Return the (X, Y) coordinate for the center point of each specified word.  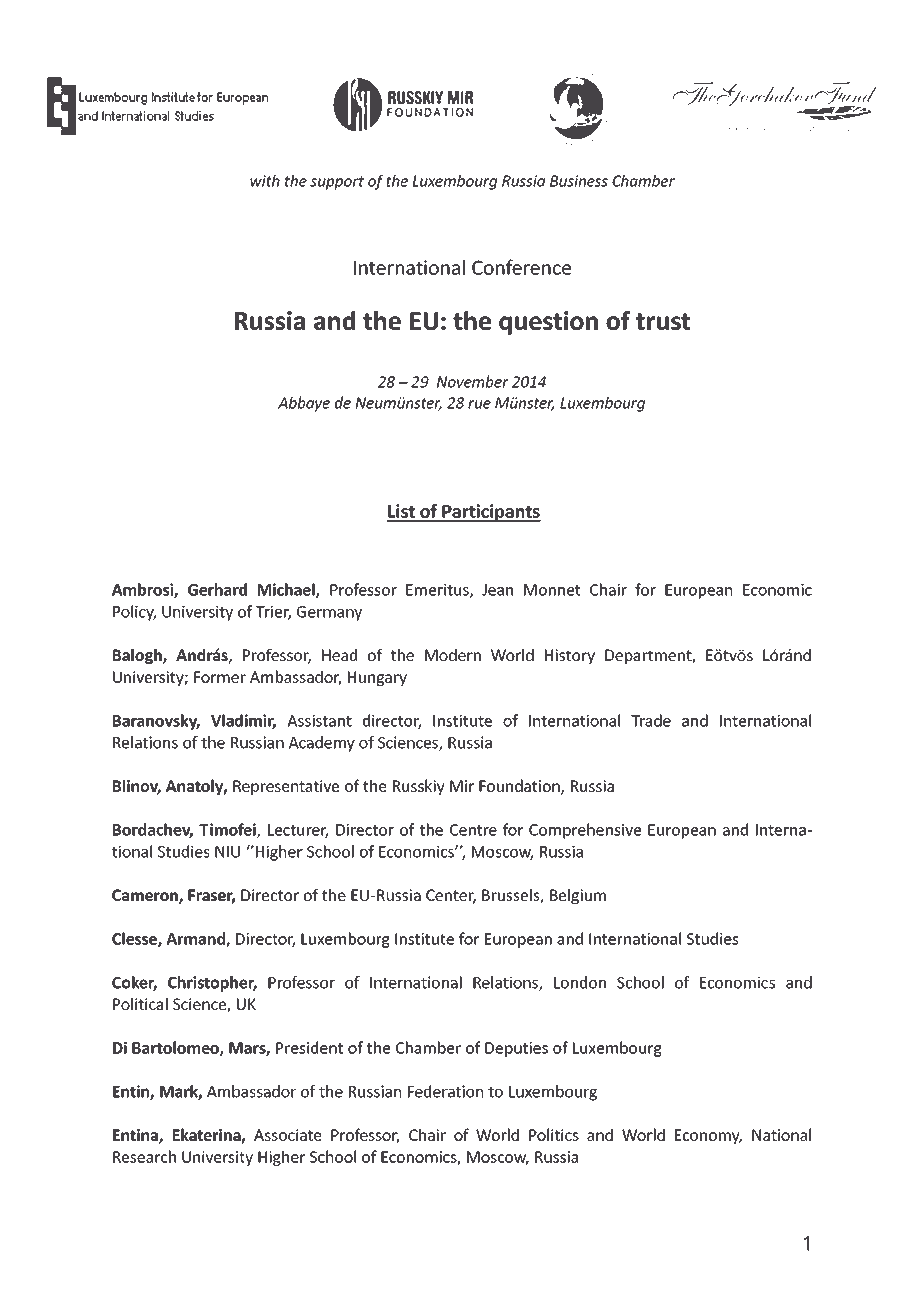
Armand (196, 939)
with (265, 181)
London (580, 982)
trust (663, 321)
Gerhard (217, 589)
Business (579, 181)
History (570, 656)
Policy (134, 613)
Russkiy (419, 787)
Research (144, 1156)
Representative (286, 787)
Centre (473, 830)
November (473, 381)
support (337, 183)
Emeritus (438, 591)
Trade (651, 720)
